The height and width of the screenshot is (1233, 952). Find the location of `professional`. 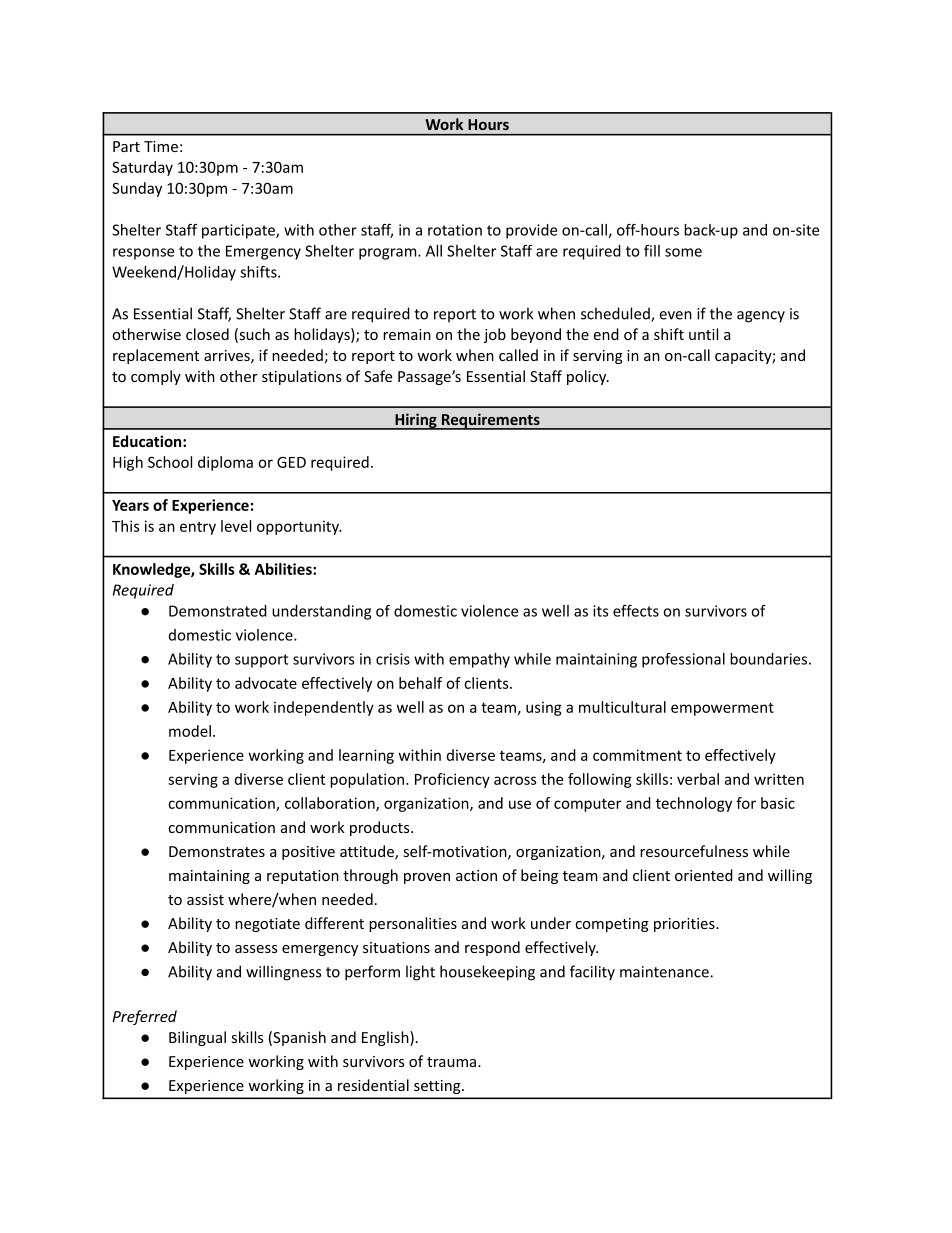

professional is located at coordinates (683, 660).
